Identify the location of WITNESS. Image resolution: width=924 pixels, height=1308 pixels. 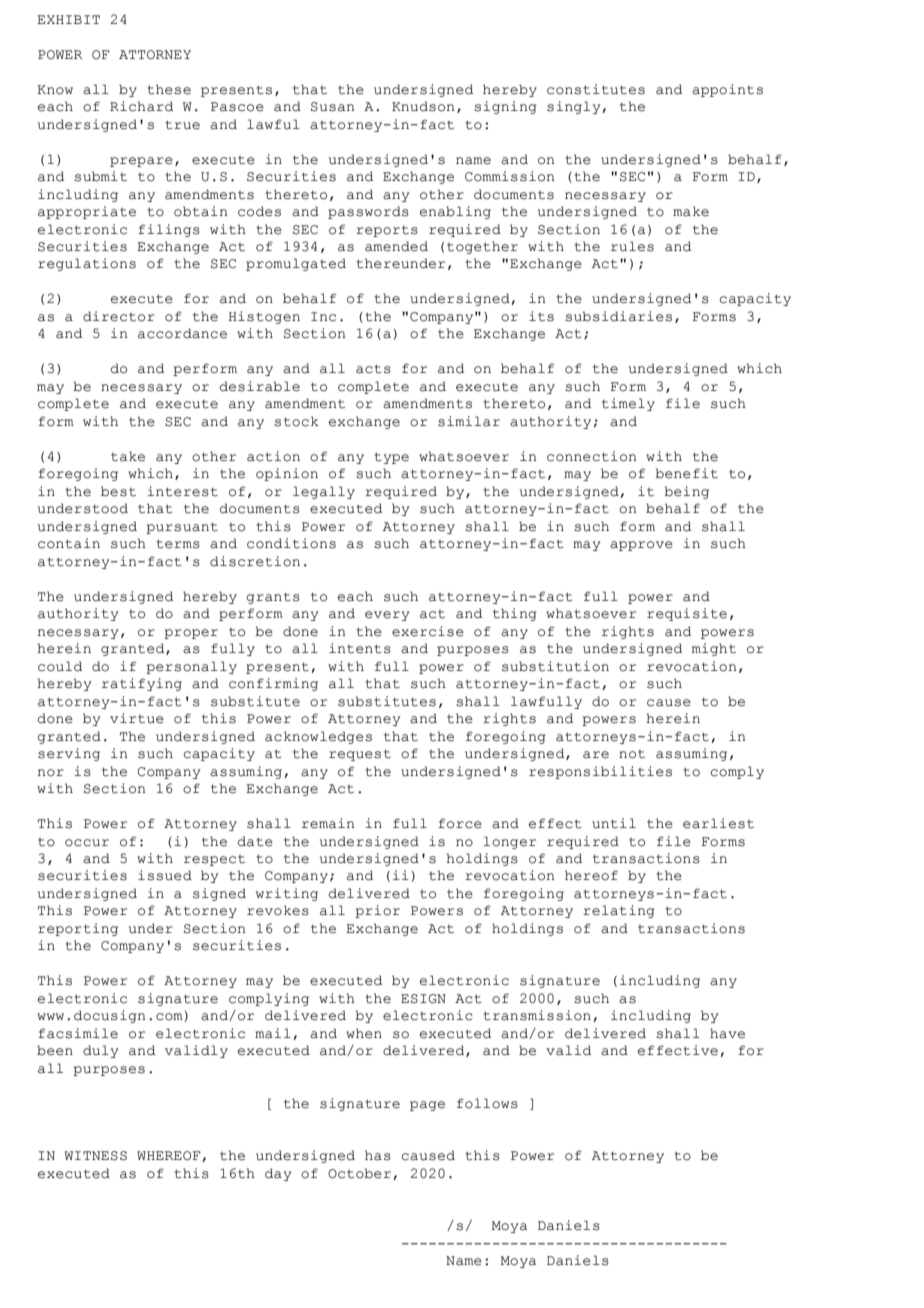
(95, 1156).
